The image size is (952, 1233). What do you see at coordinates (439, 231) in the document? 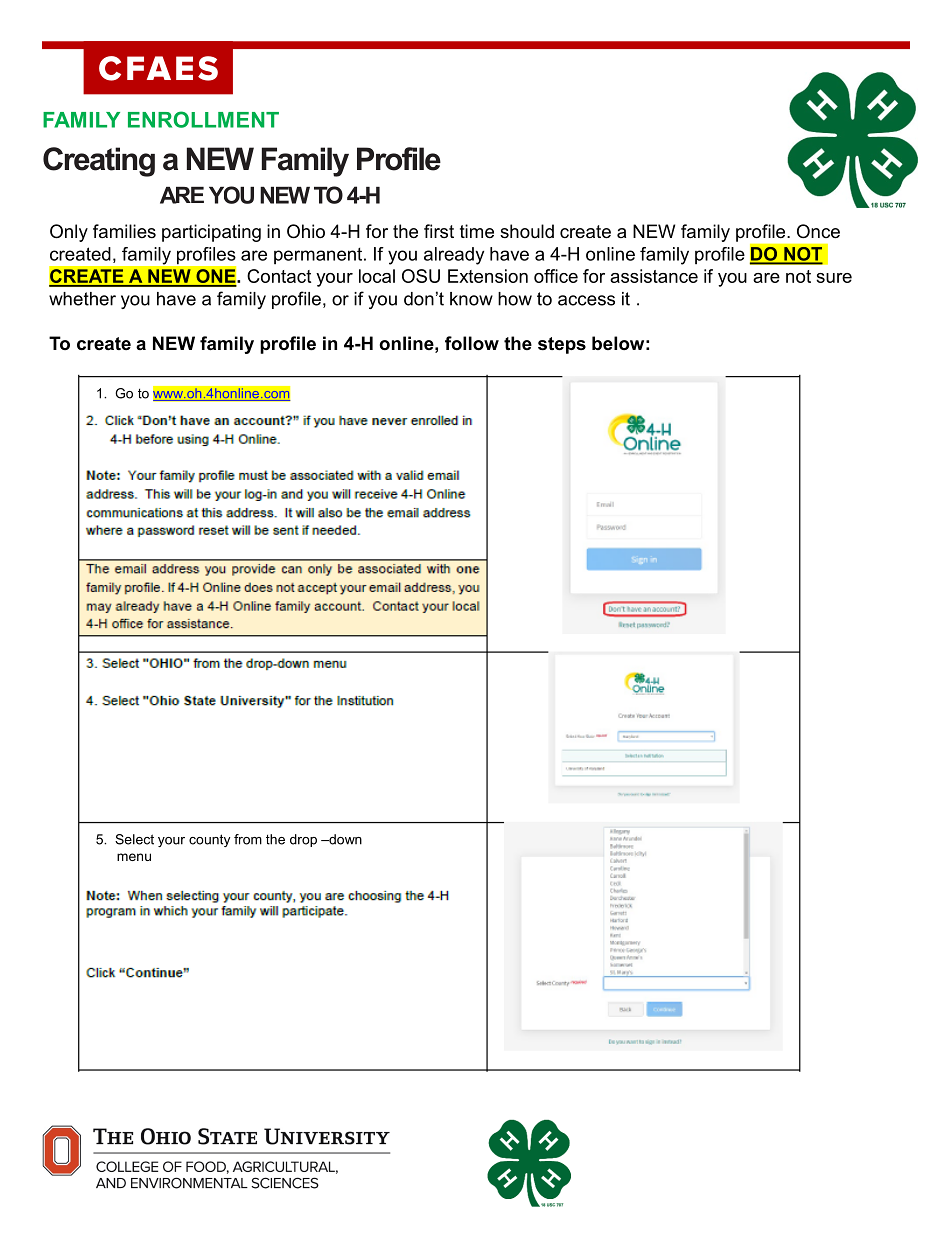
I see `first` at bounding box center [439, 231].
